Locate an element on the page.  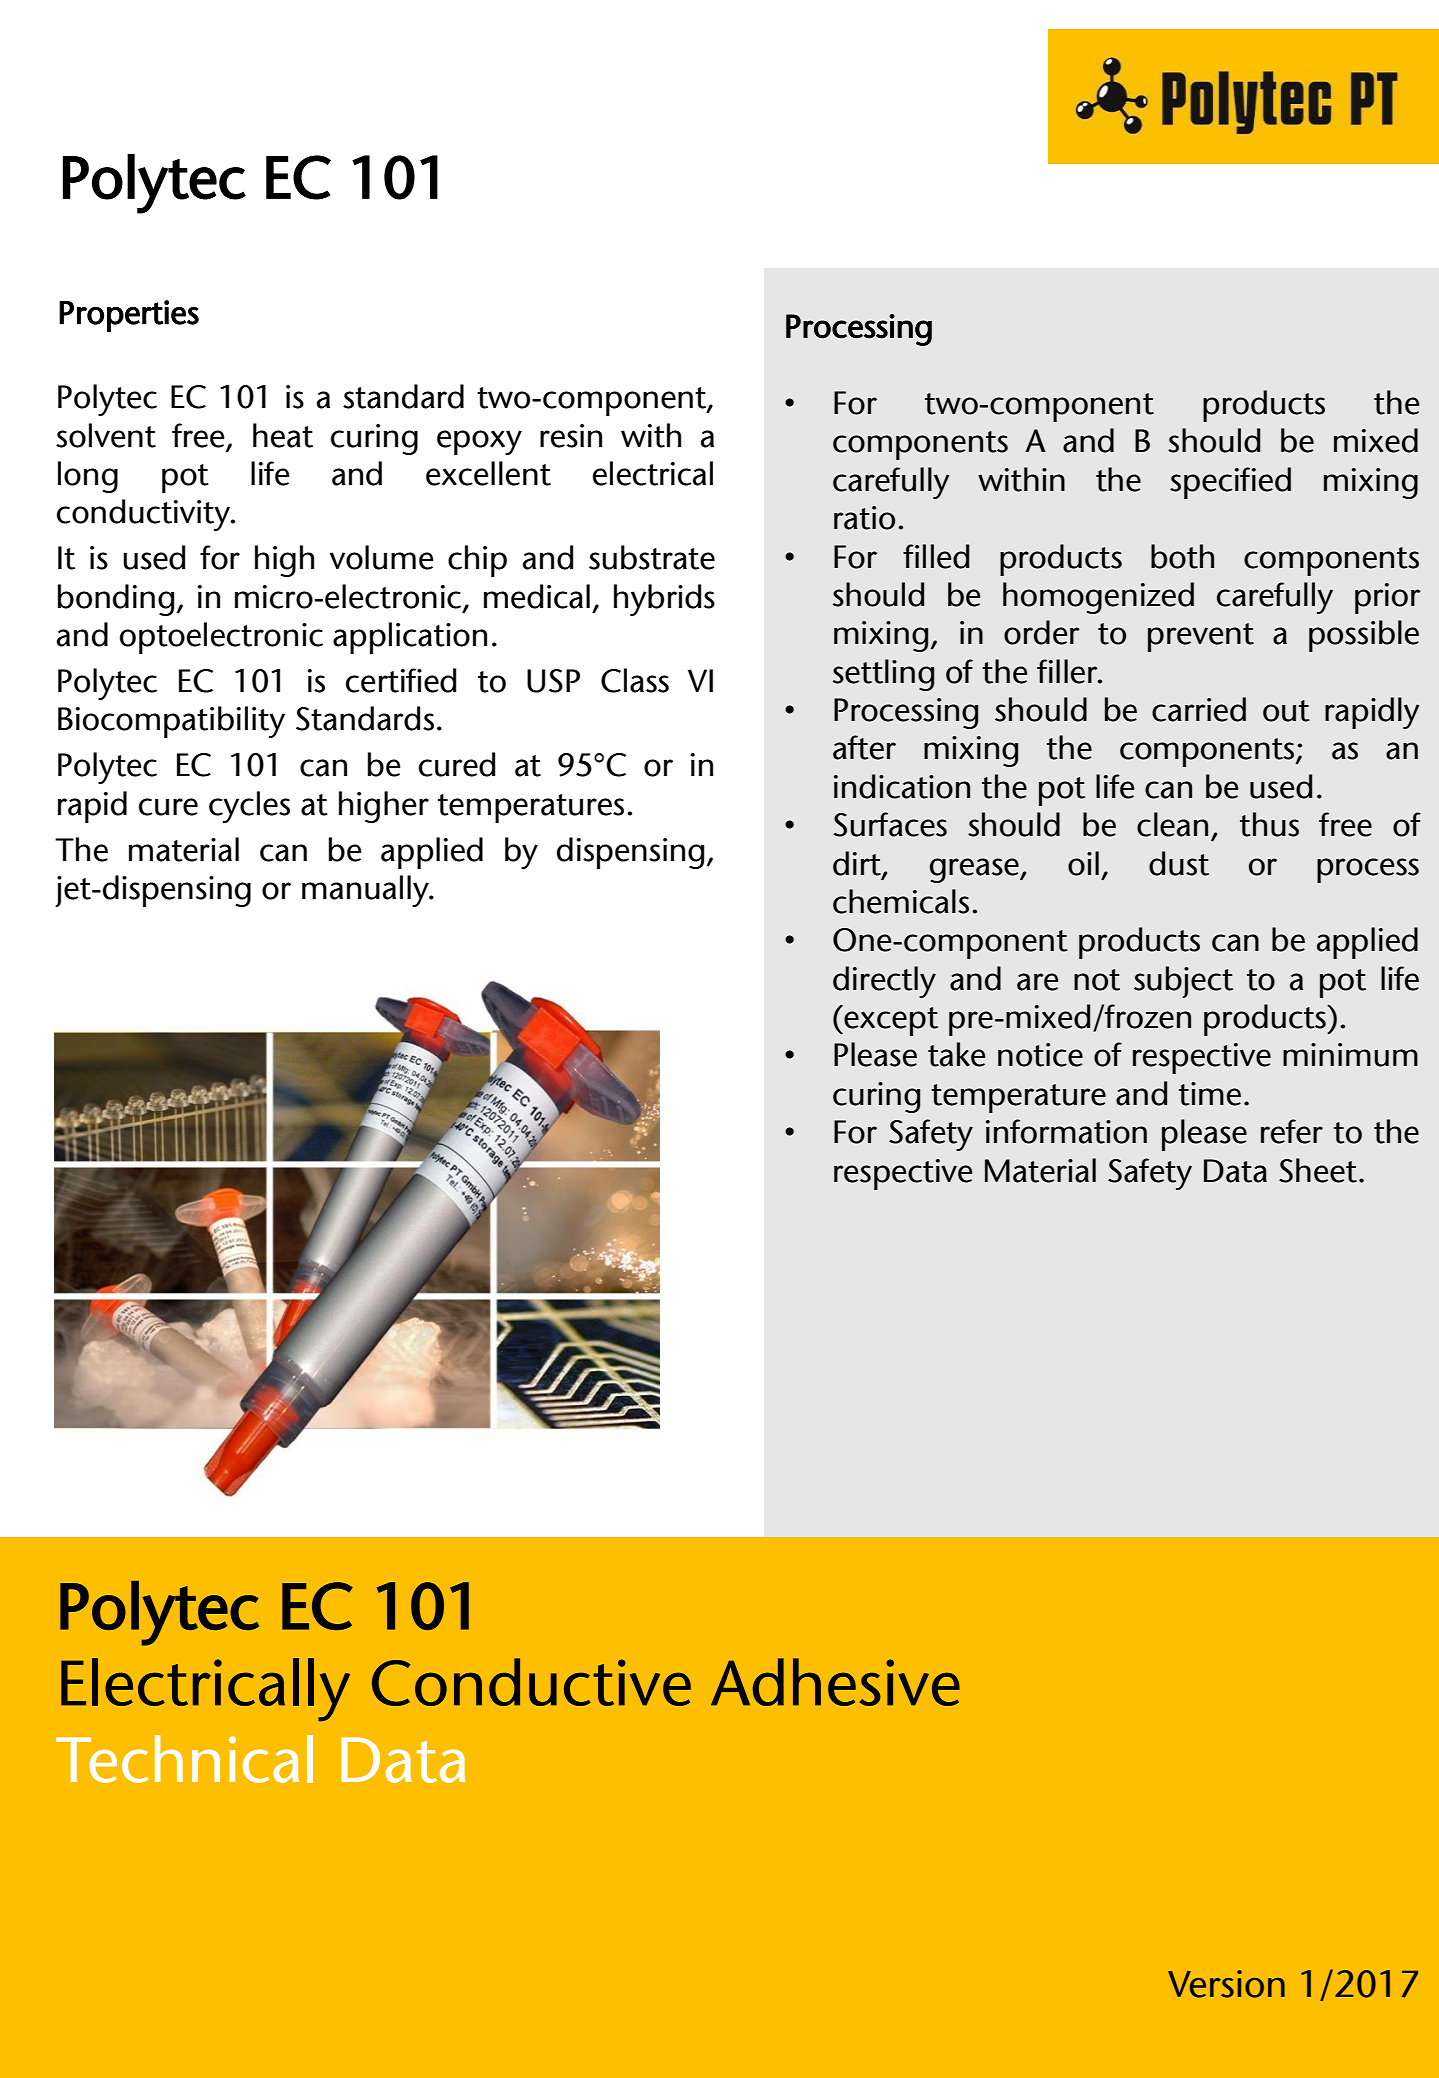
Technical is located at coordinates (184, 1759).
